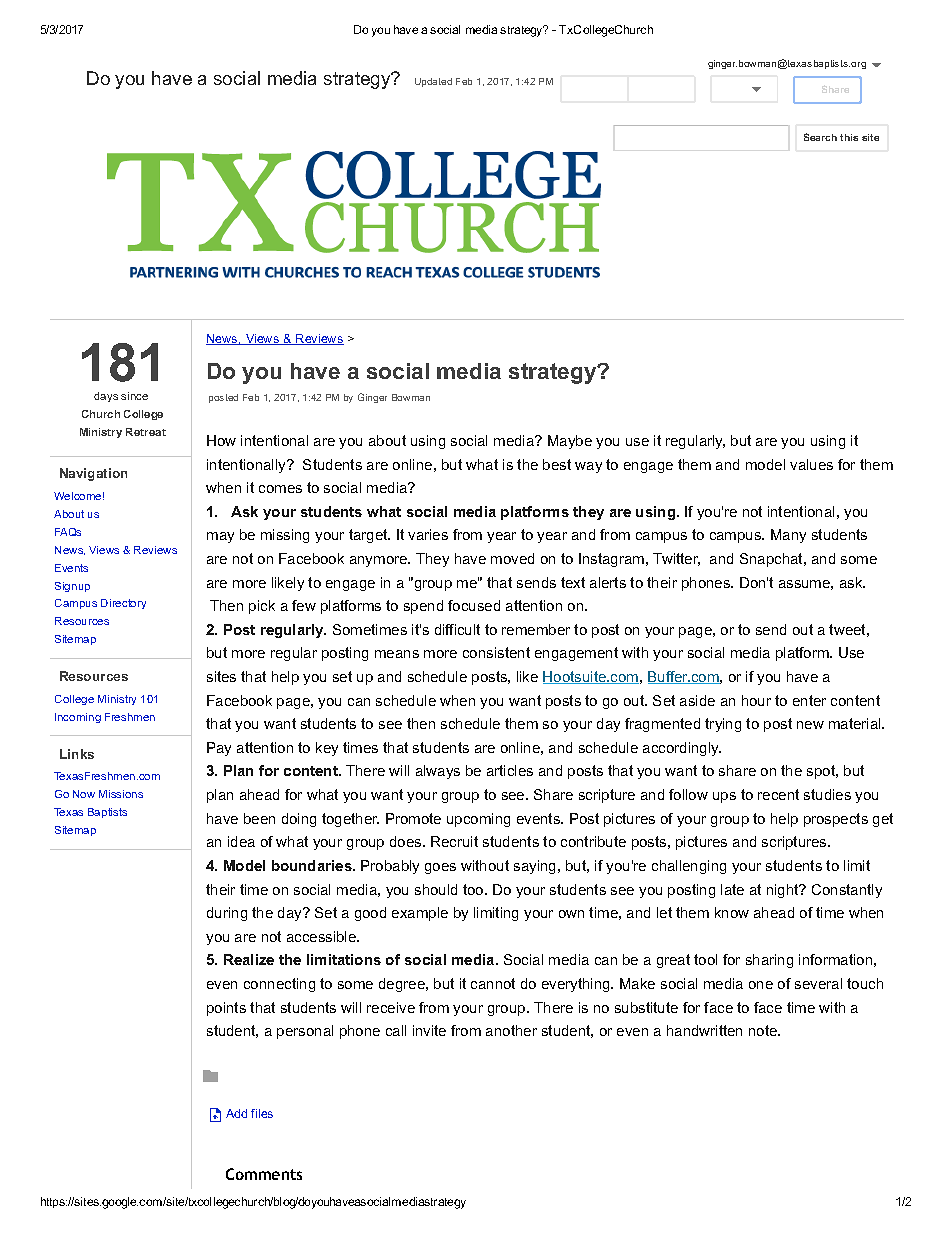  What do you see at coordinates (429, 1030) in the screenshot?
I see `invite` at bounding box center [429, 1030].
